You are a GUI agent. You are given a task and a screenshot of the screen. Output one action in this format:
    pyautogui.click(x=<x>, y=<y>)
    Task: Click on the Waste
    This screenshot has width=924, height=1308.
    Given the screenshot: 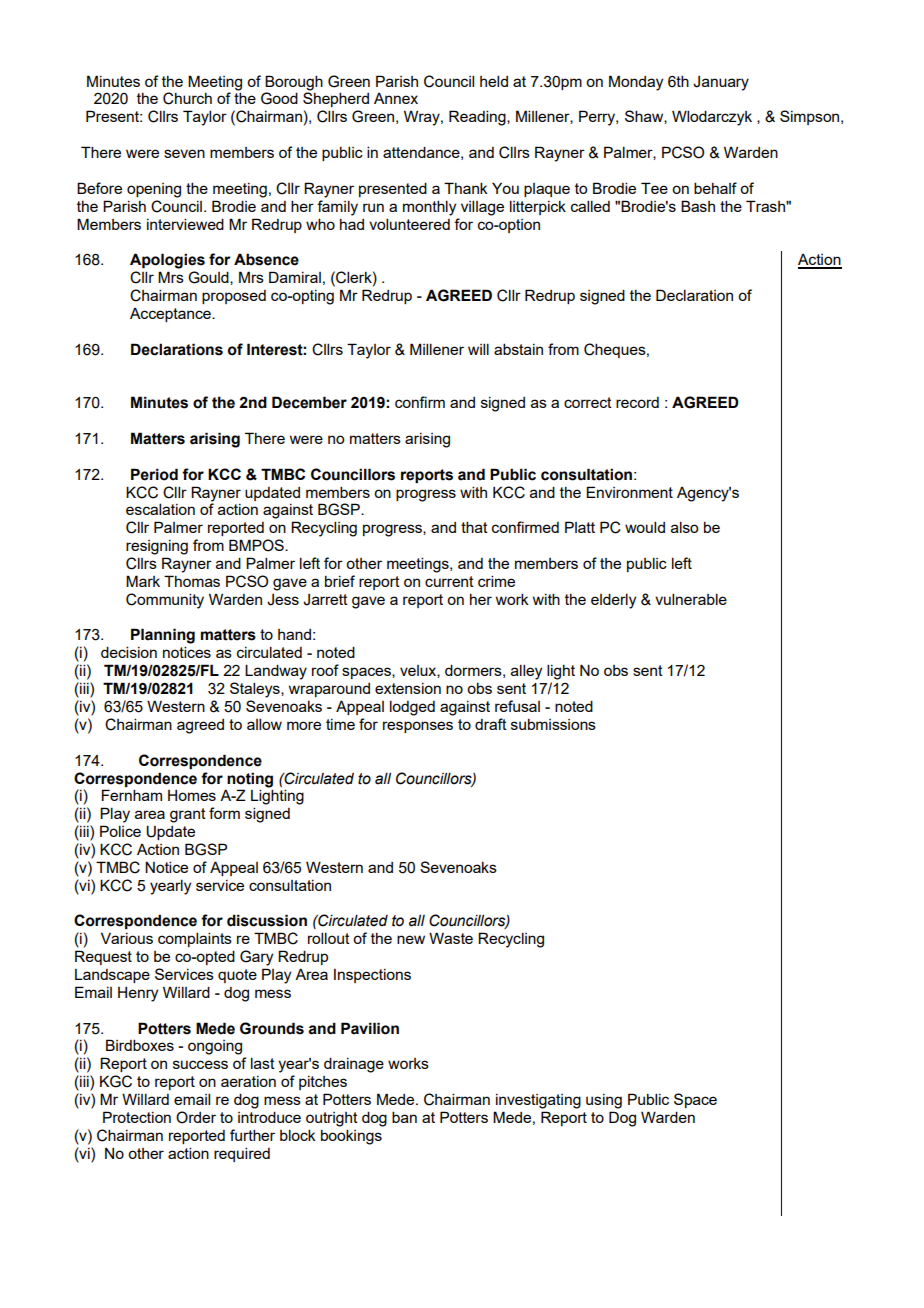 What is the action you would take?
    pyautogui.click(x=451, y=938)
